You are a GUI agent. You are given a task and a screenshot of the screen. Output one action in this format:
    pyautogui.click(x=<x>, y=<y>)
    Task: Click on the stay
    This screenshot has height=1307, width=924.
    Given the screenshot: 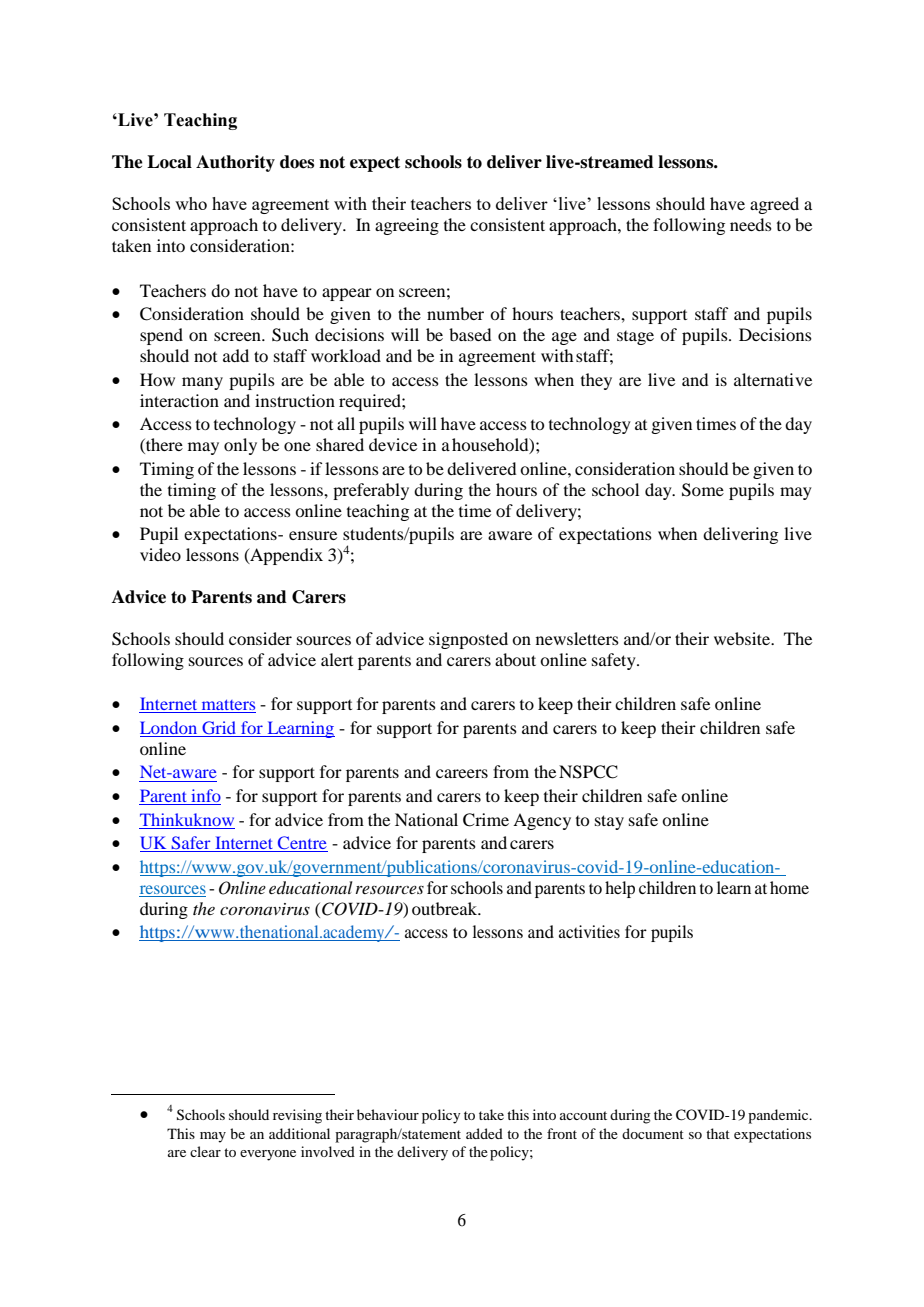 What is the action you would take?
    pyautogui.click(x=609, y=822)
